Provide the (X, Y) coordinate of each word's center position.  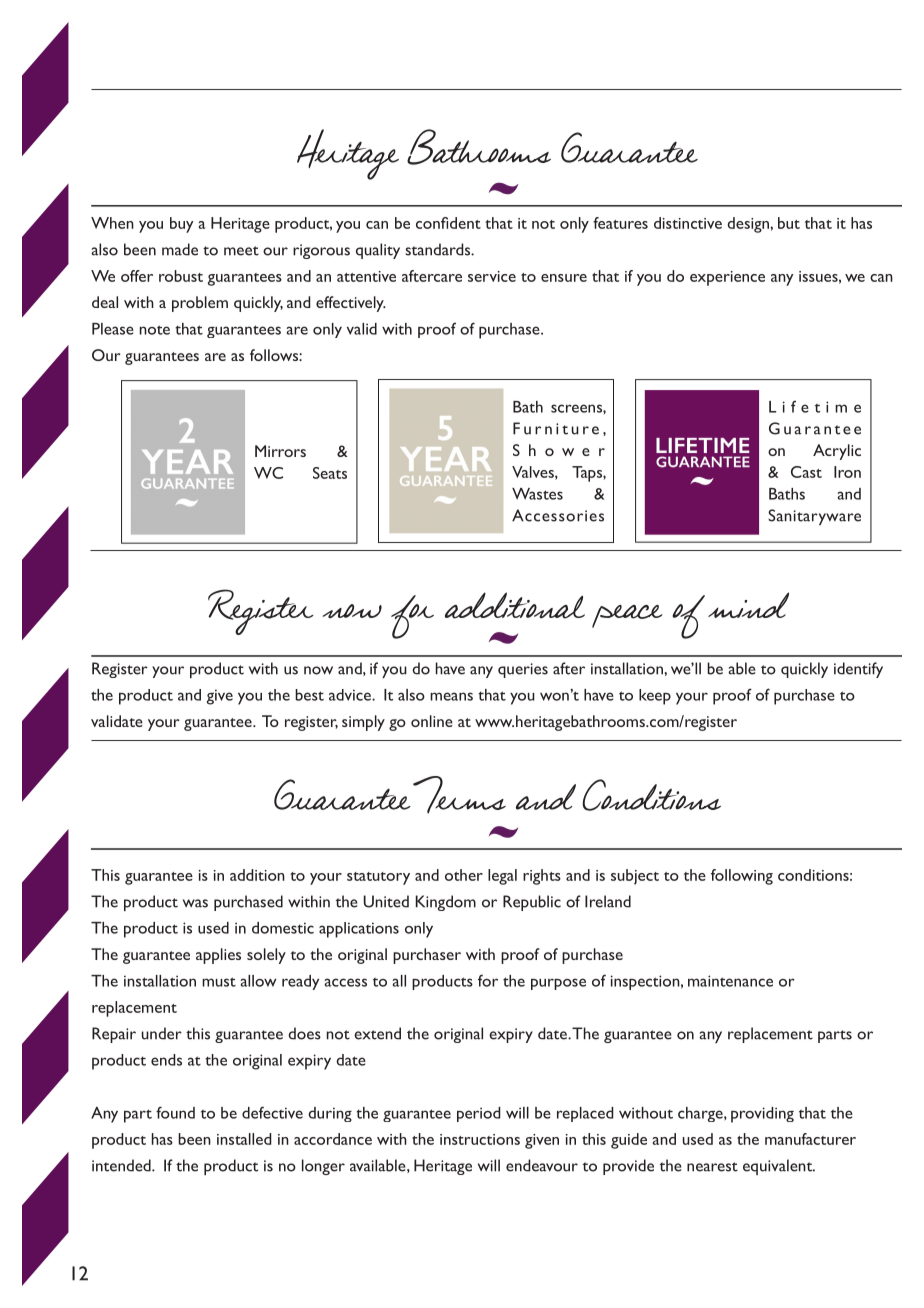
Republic (532, 903)
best (309, 695)
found (175, 1112)
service (492, 276)
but (789, 223)
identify (858, 670)
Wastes (537, 494)
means (451, 696)
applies (218, 956)
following (742, 877)
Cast (806, 472)
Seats (330, 473)
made (180, 249)
